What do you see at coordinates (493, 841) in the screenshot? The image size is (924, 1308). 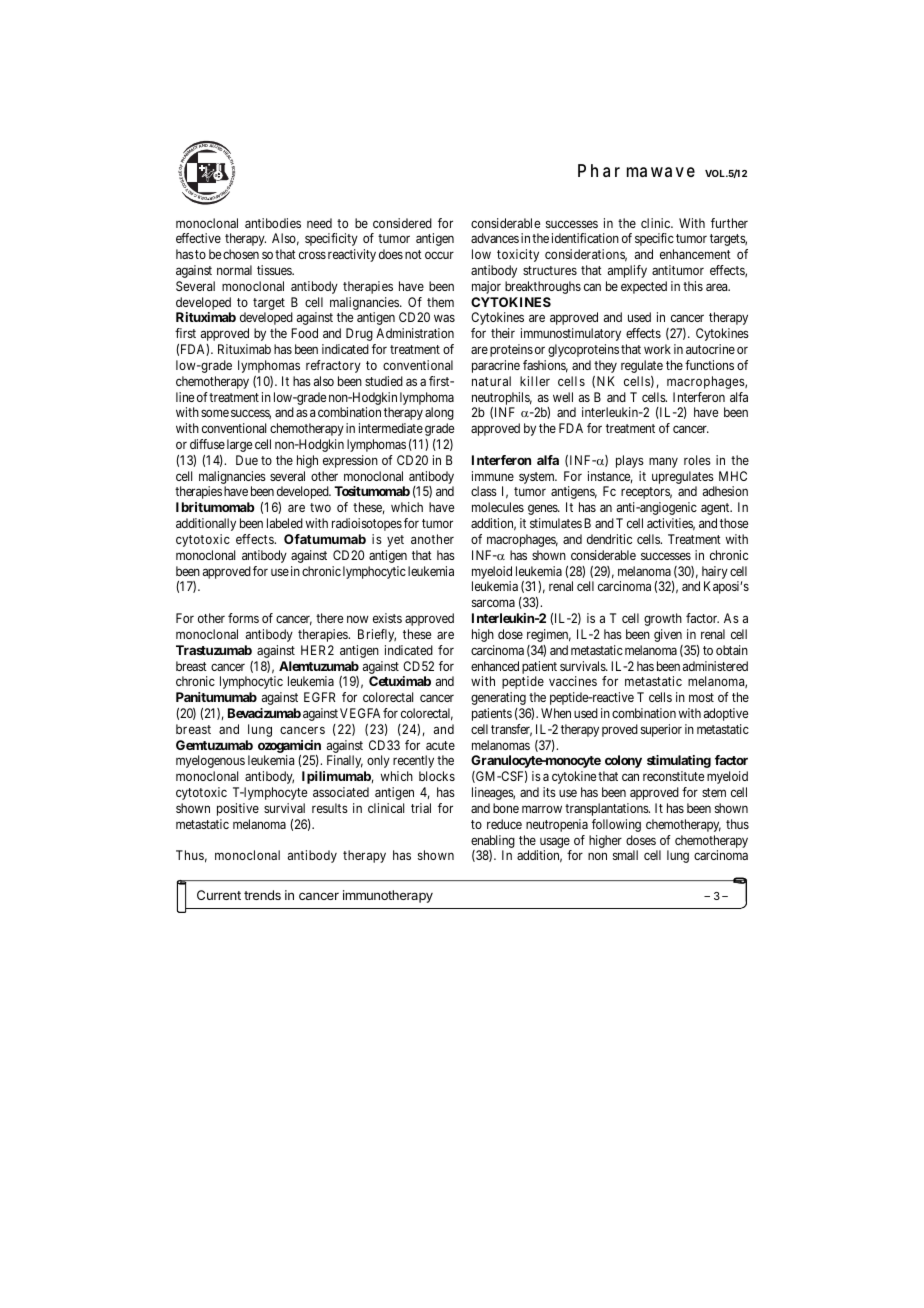 I see `enabling` at bounding box center [493, 841].
